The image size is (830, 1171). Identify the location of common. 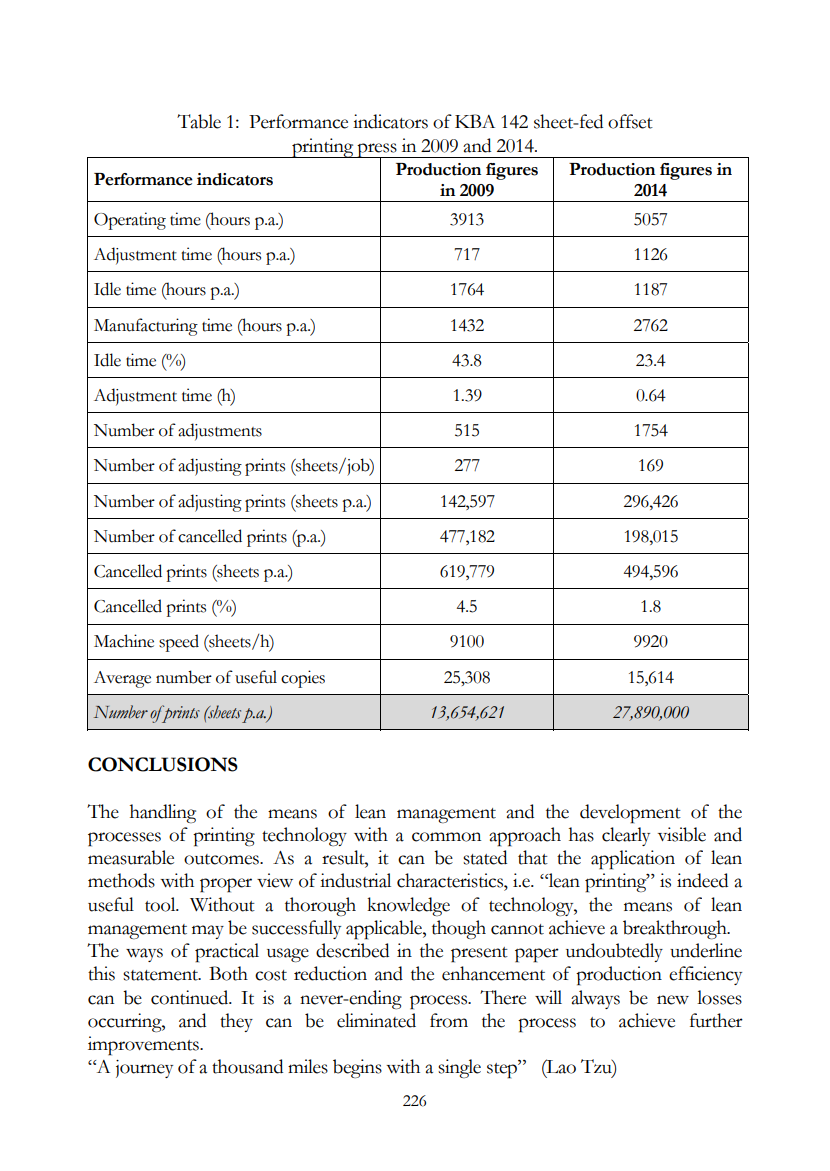
(446, 837).
